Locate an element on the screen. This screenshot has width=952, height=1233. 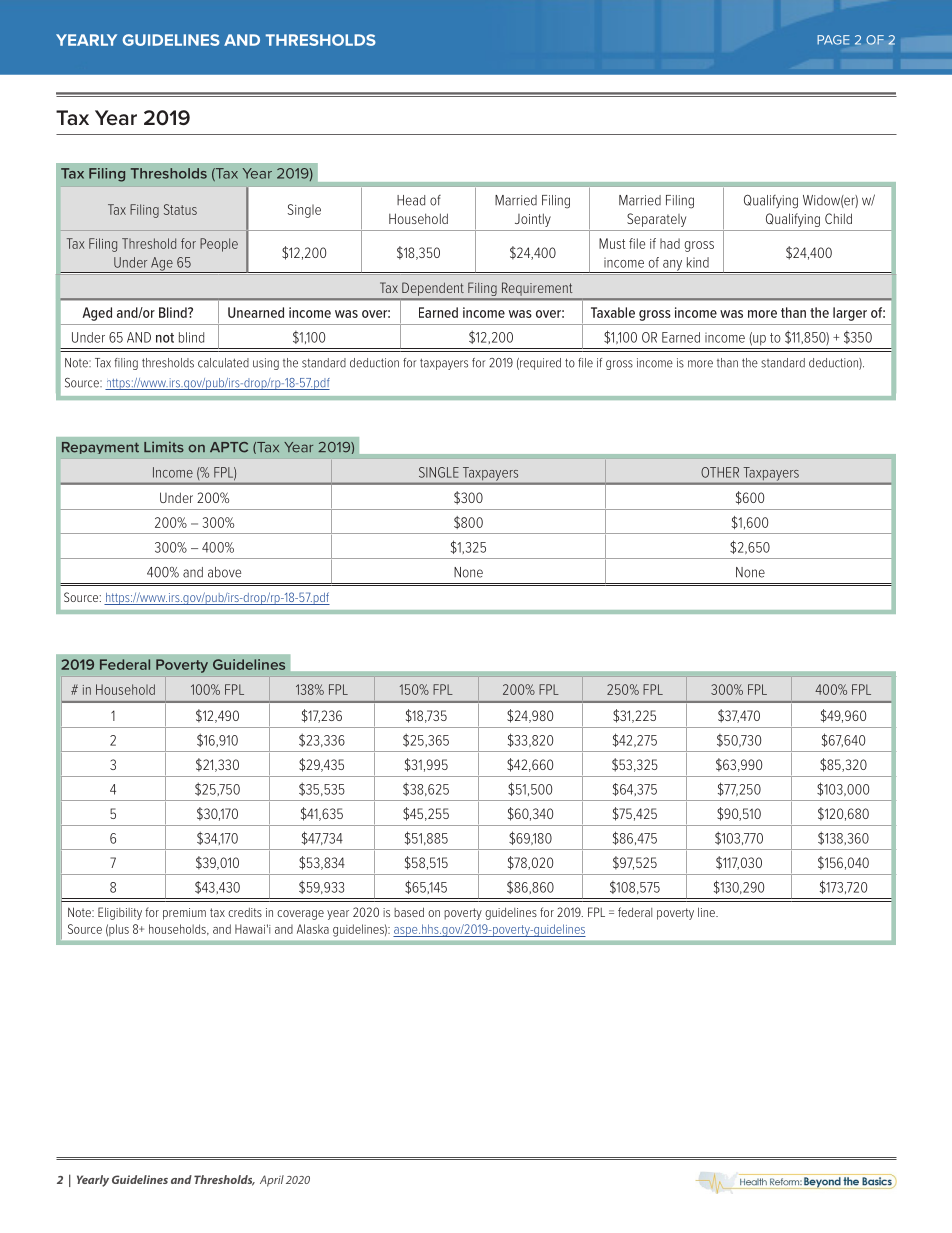
April is located at coordinates (272, 1181).
